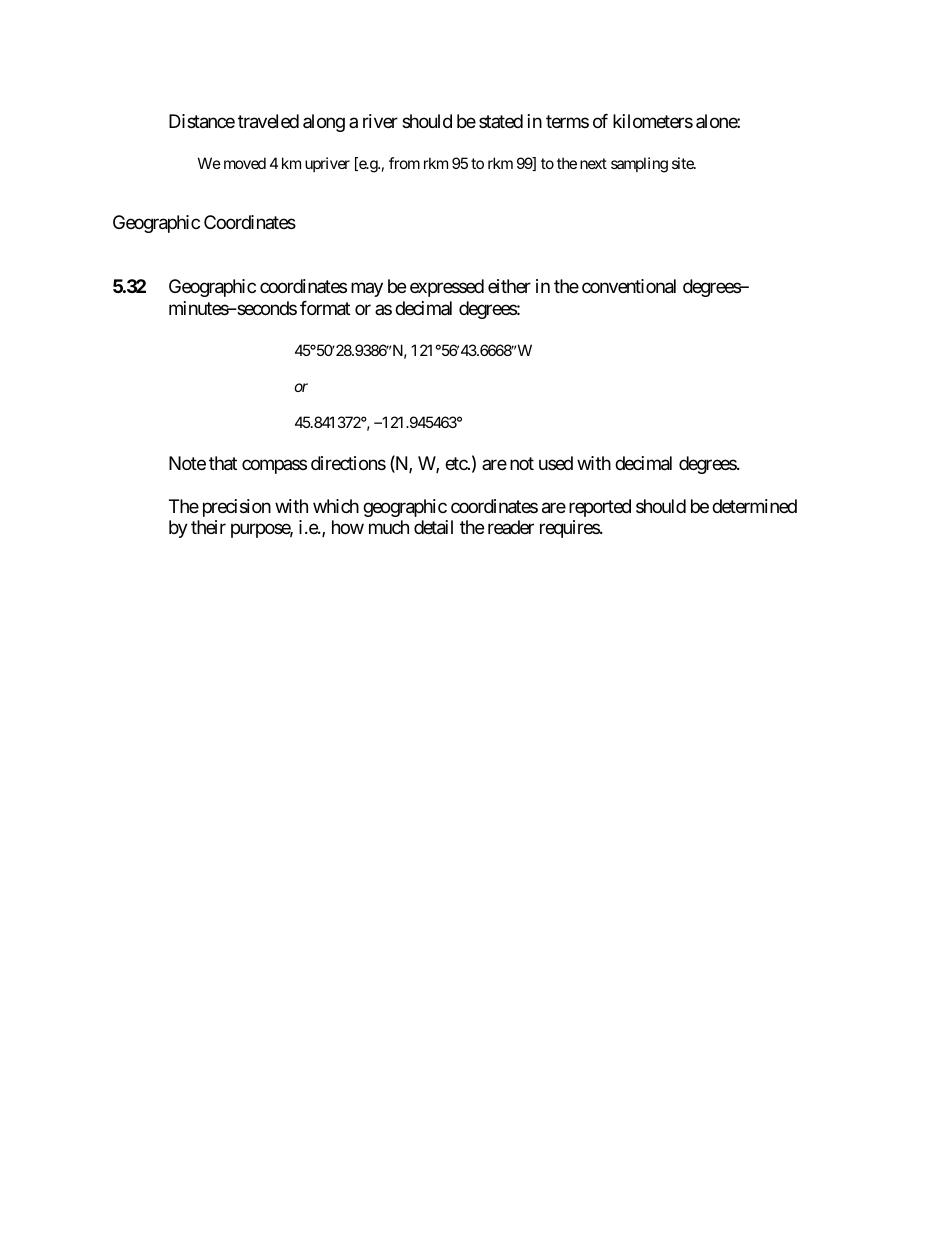 The image size is (952, 1233). I want to click on conventional, so click(629, 286).
